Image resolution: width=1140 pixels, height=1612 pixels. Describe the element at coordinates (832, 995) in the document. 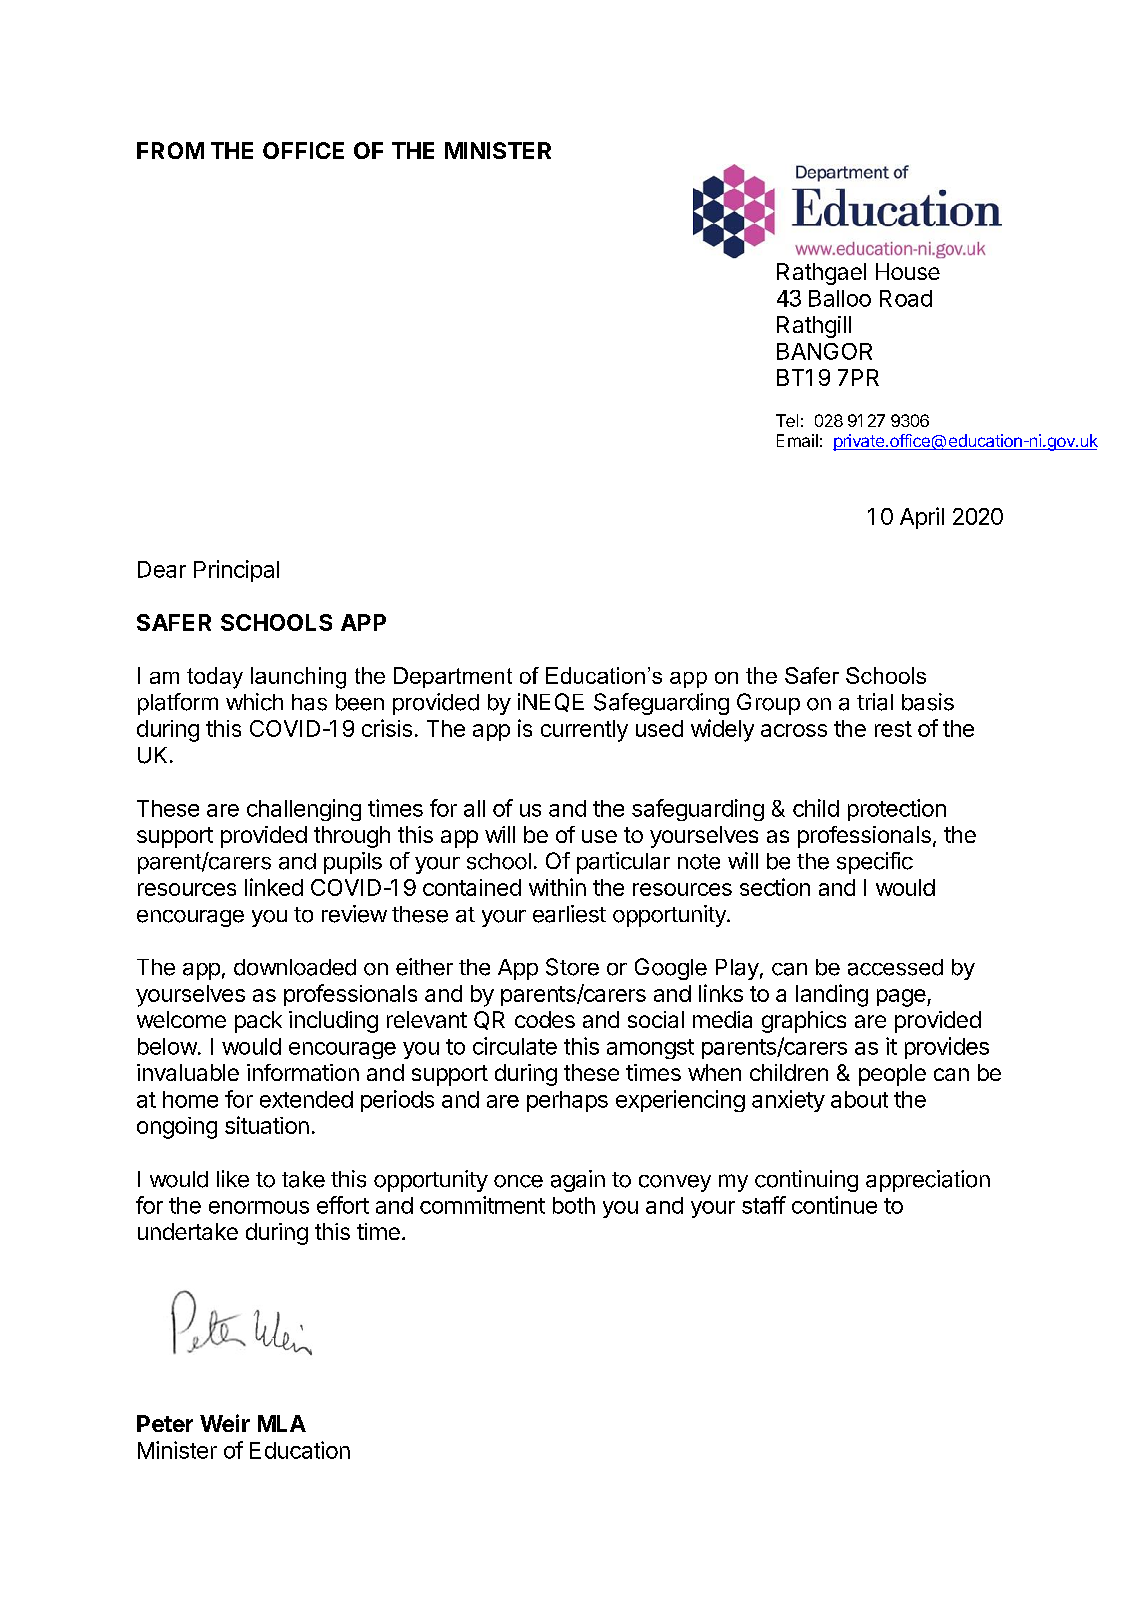

I see `landing` at that location.
